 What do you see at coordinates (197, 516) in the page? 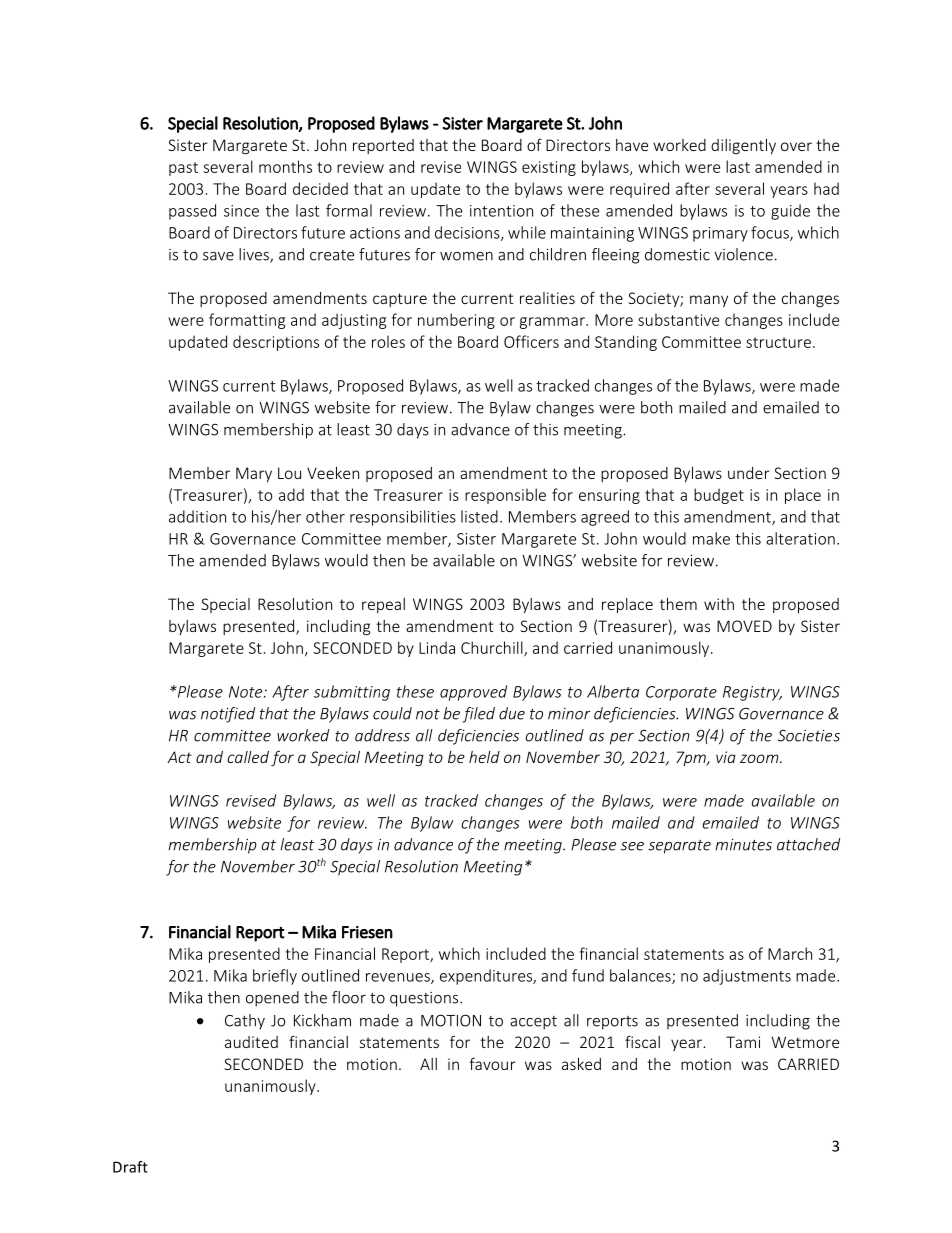
I see `addition` at bounding box center [197, 516].
